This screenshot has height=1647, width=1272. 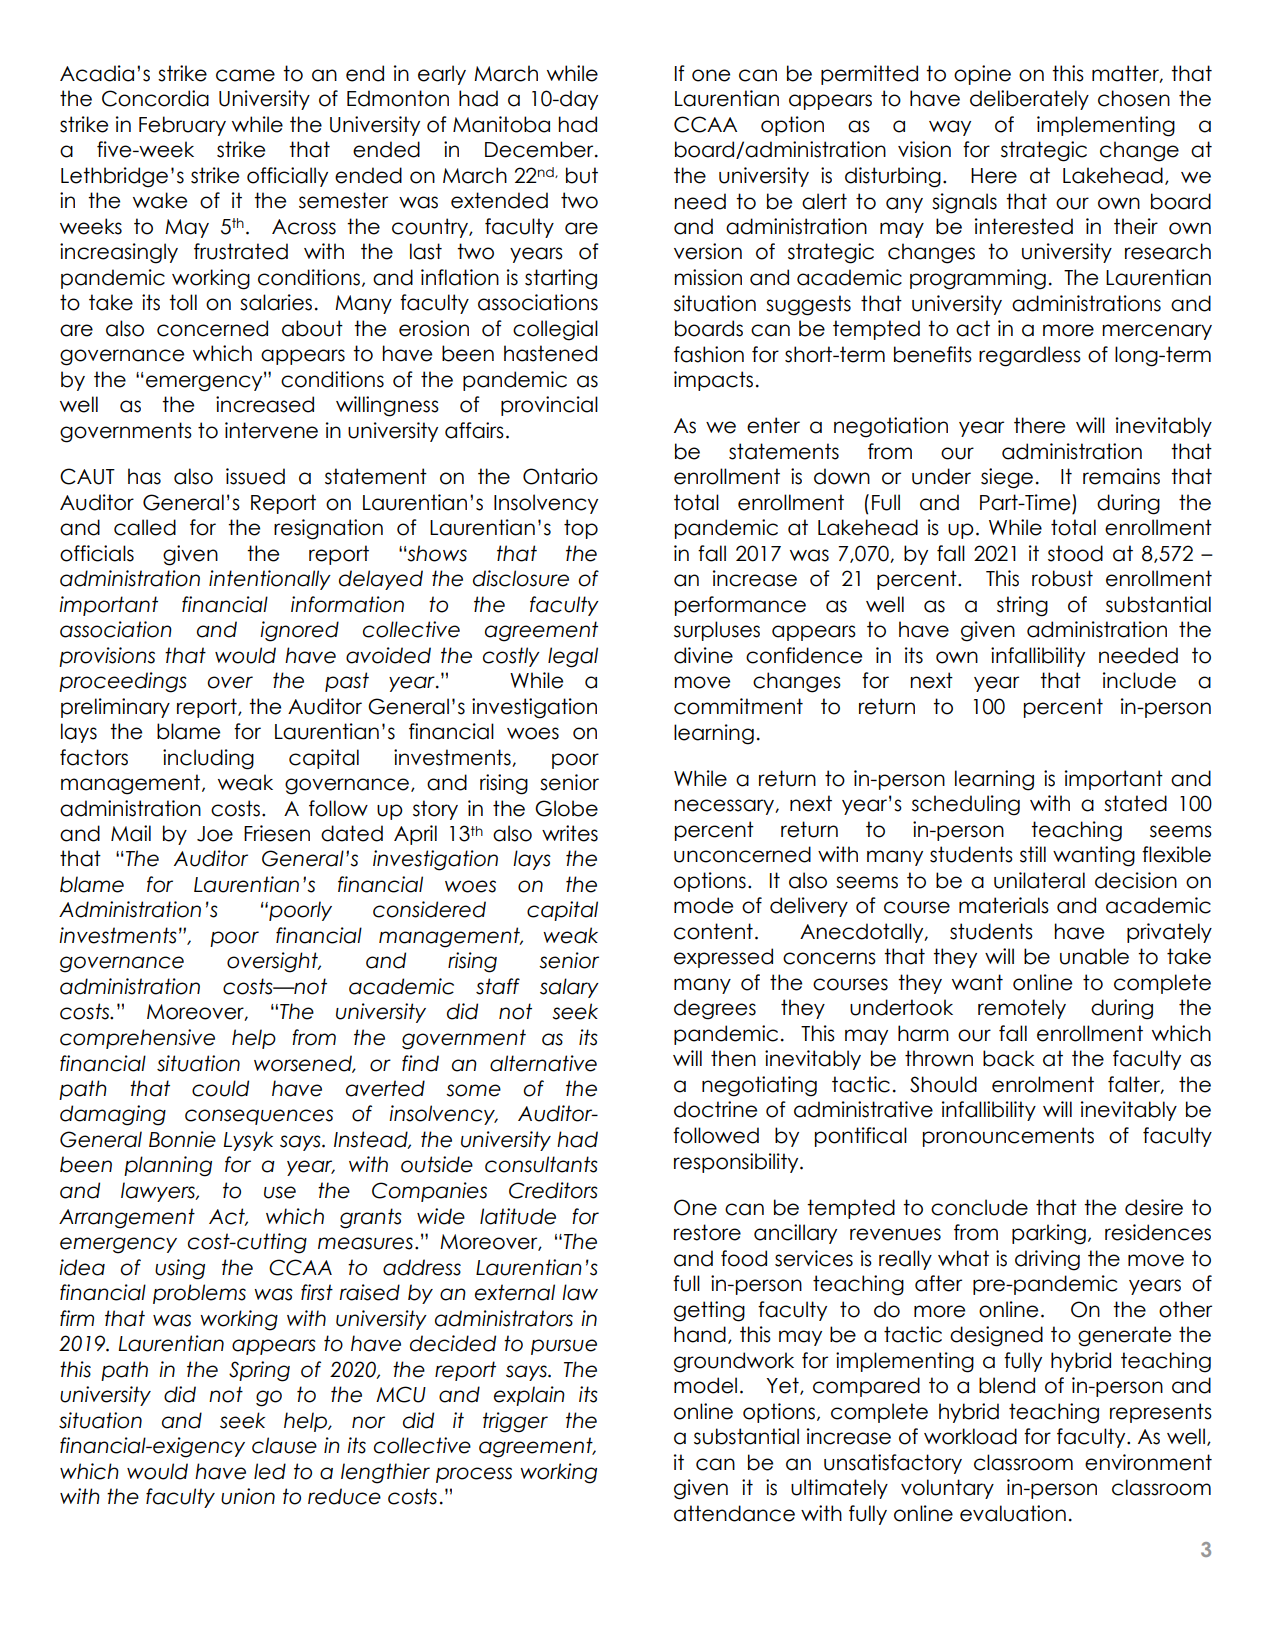 What do you see at coordinates (182, 126) in the screenshot?
I see `February` at bounding box center [182, 126].
